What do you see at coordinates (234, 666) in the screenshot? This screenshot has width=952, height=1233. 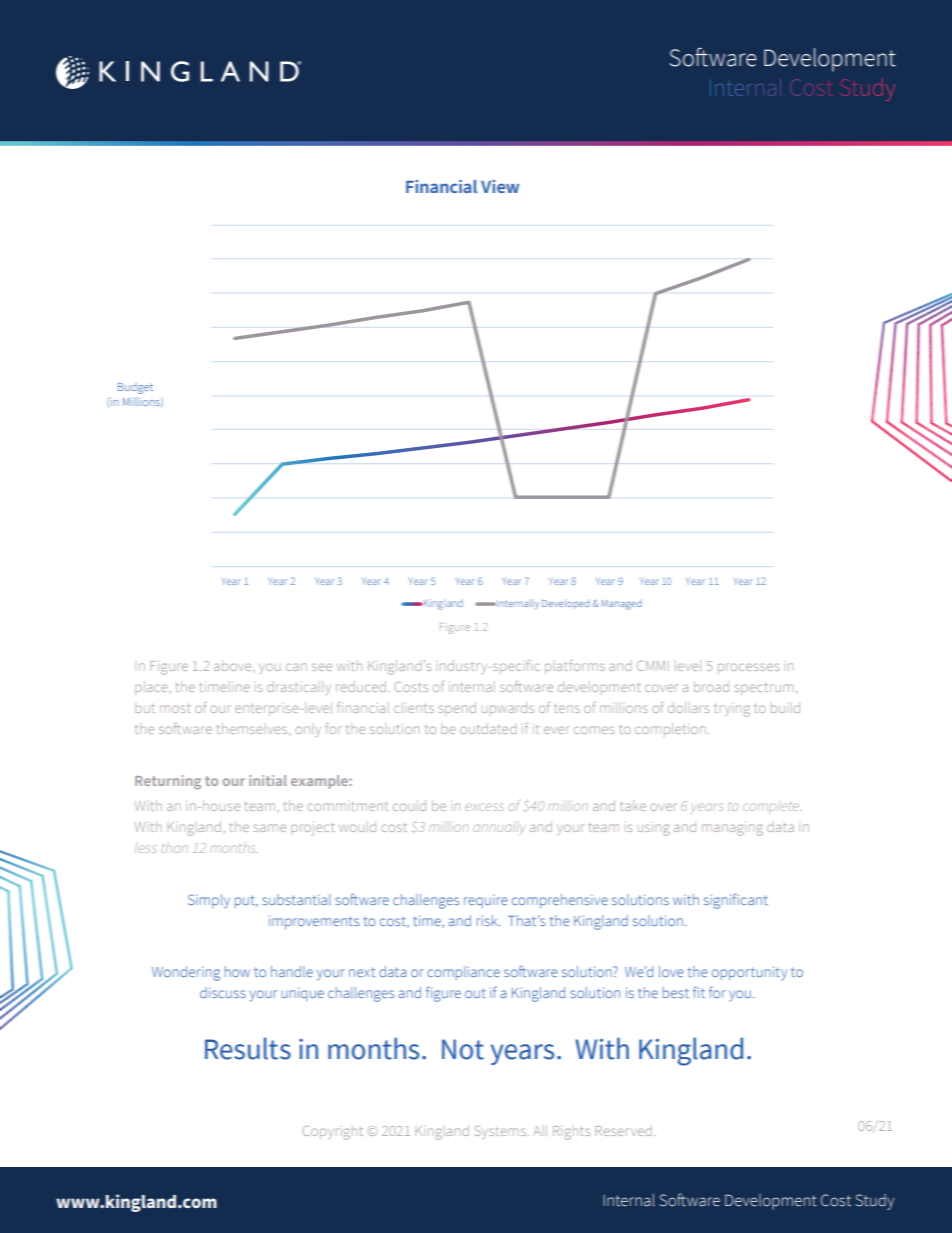 I see `above` at bounding box center [234, 666].
